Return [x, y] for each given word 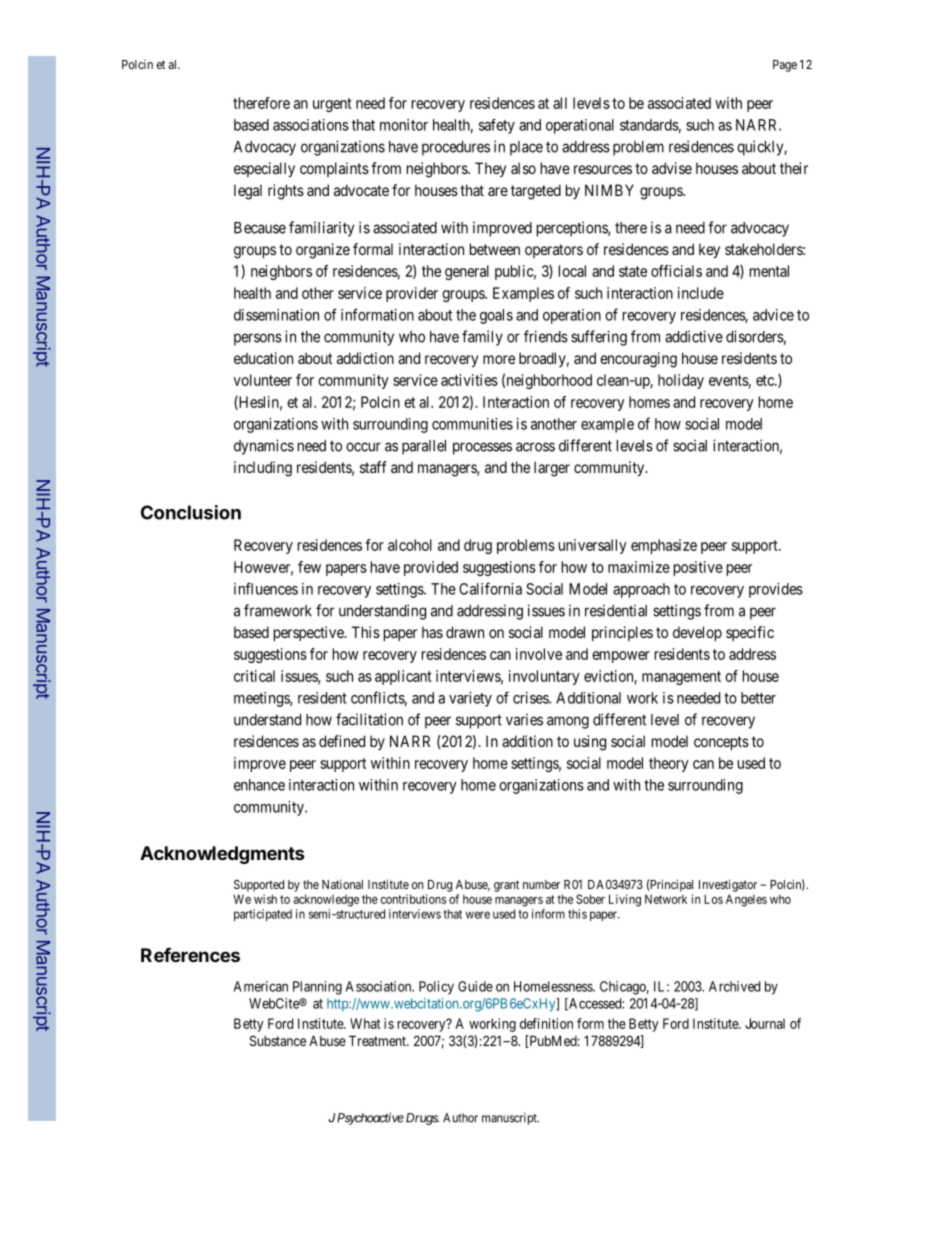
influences [266, 588]
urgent [332, 105]
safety [497, 126]
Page [785, 66]
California [490, 588]
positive [698, 568]
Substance [278, 1040]
